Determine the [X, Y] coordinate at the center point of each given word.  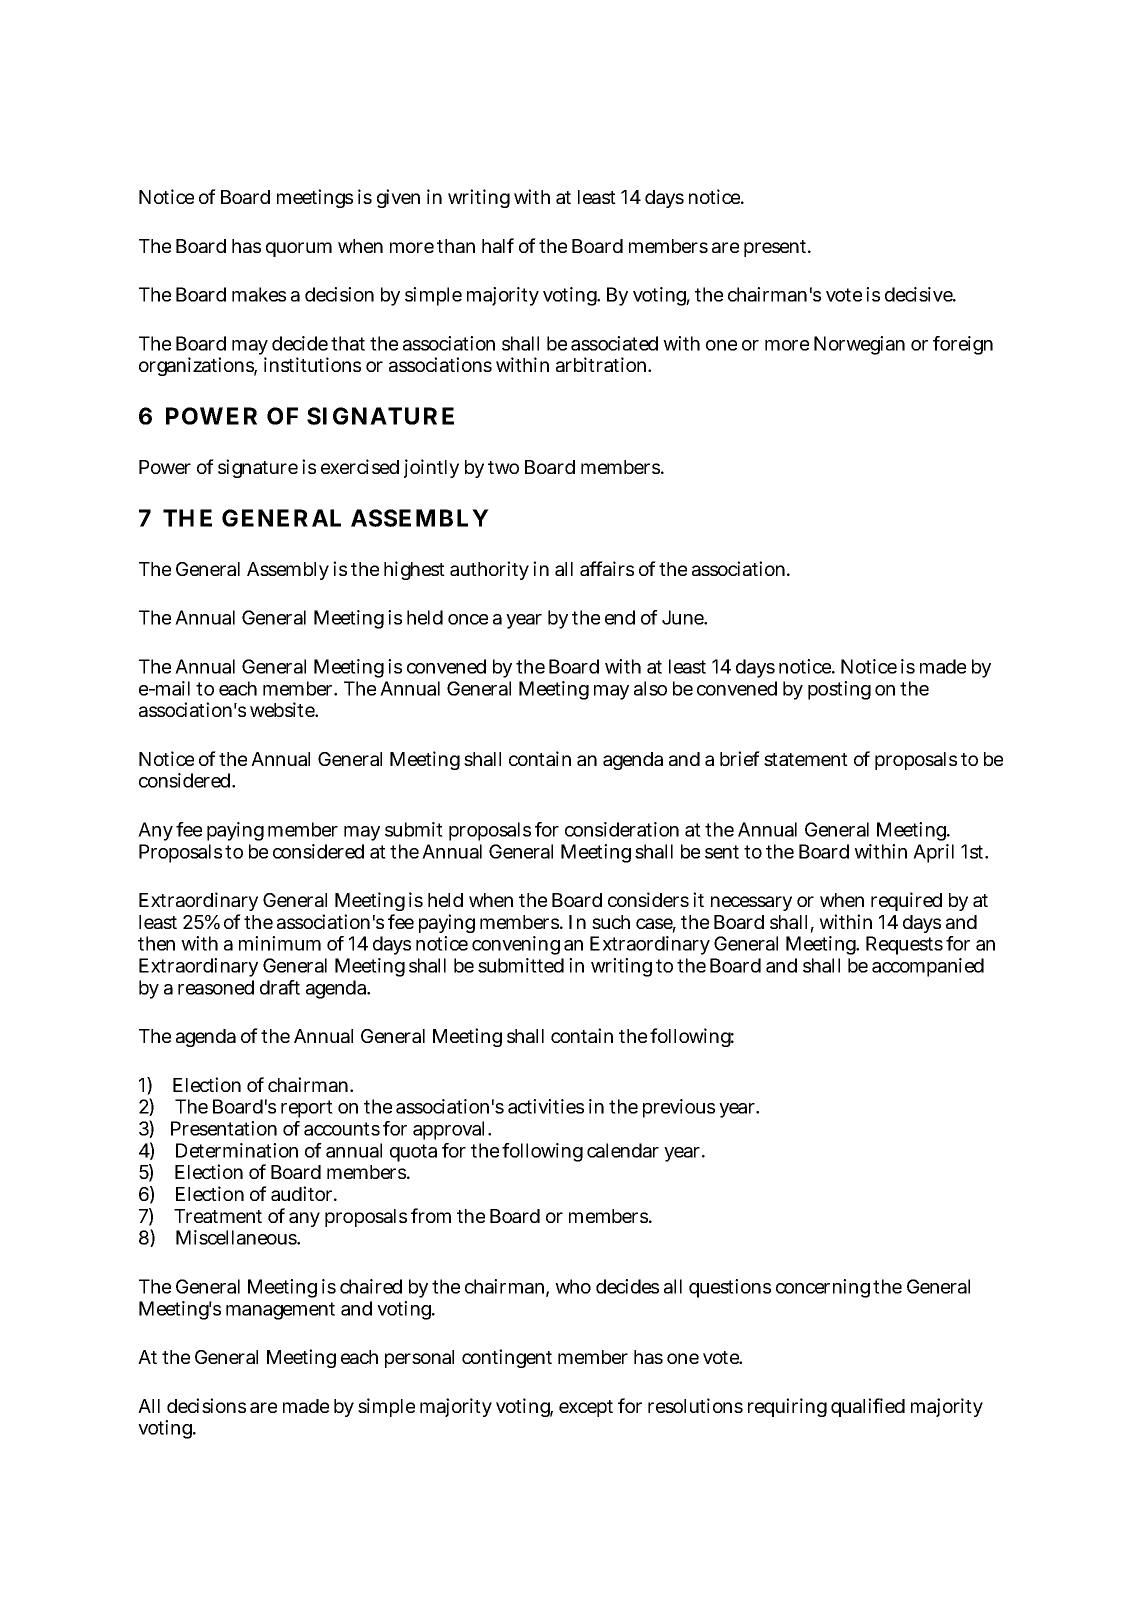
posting [839, 690]
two [503, 467]
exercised [360, 466]
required [906, 901]
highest [414, 570]
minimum [280, 943]
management [280, 1311]
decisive [920, 294]
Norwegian [859, 345]
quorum [299, 249]
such [611, 922]
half [498, 245]
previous [679, 1108]
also [650, 688]
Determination [237, 1150]
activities [546, 1106]
